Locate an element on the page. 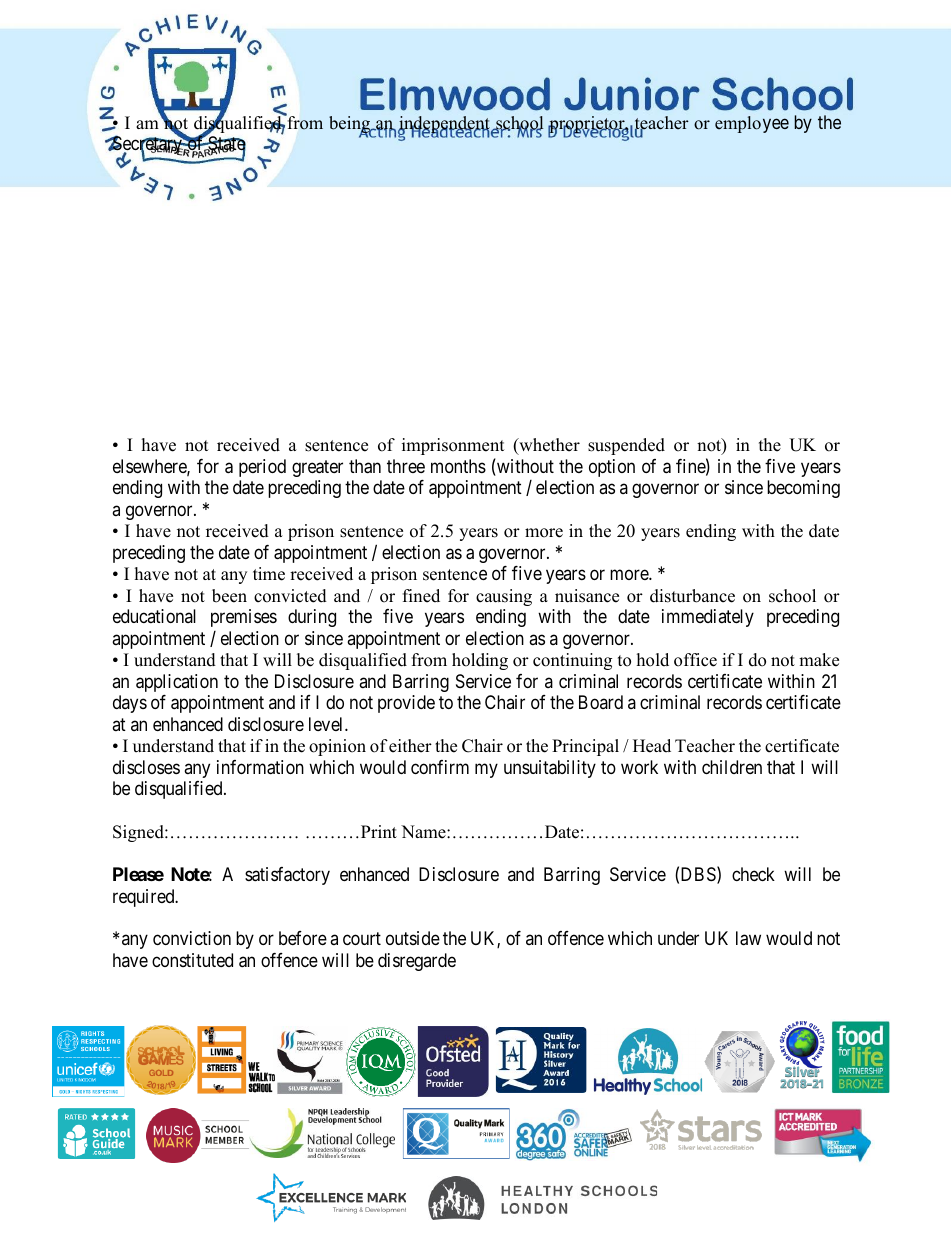 Image resolution: width=952 pixels, height=1233 pixels. being is located at coordinates (351, 126).
